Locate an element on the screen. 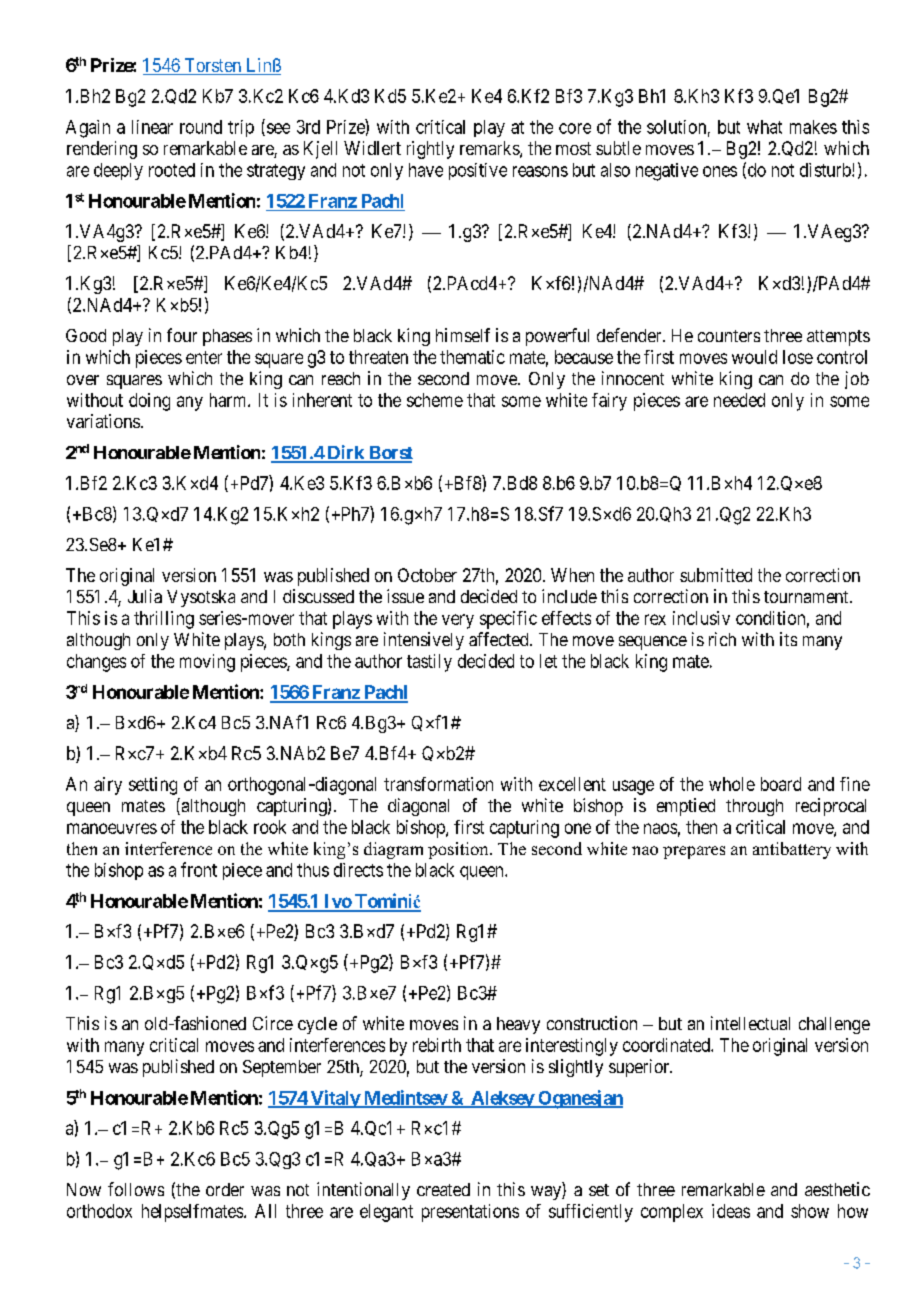 This screenshot has height=1308, width=924. round is located at coordinates (201, 127).
